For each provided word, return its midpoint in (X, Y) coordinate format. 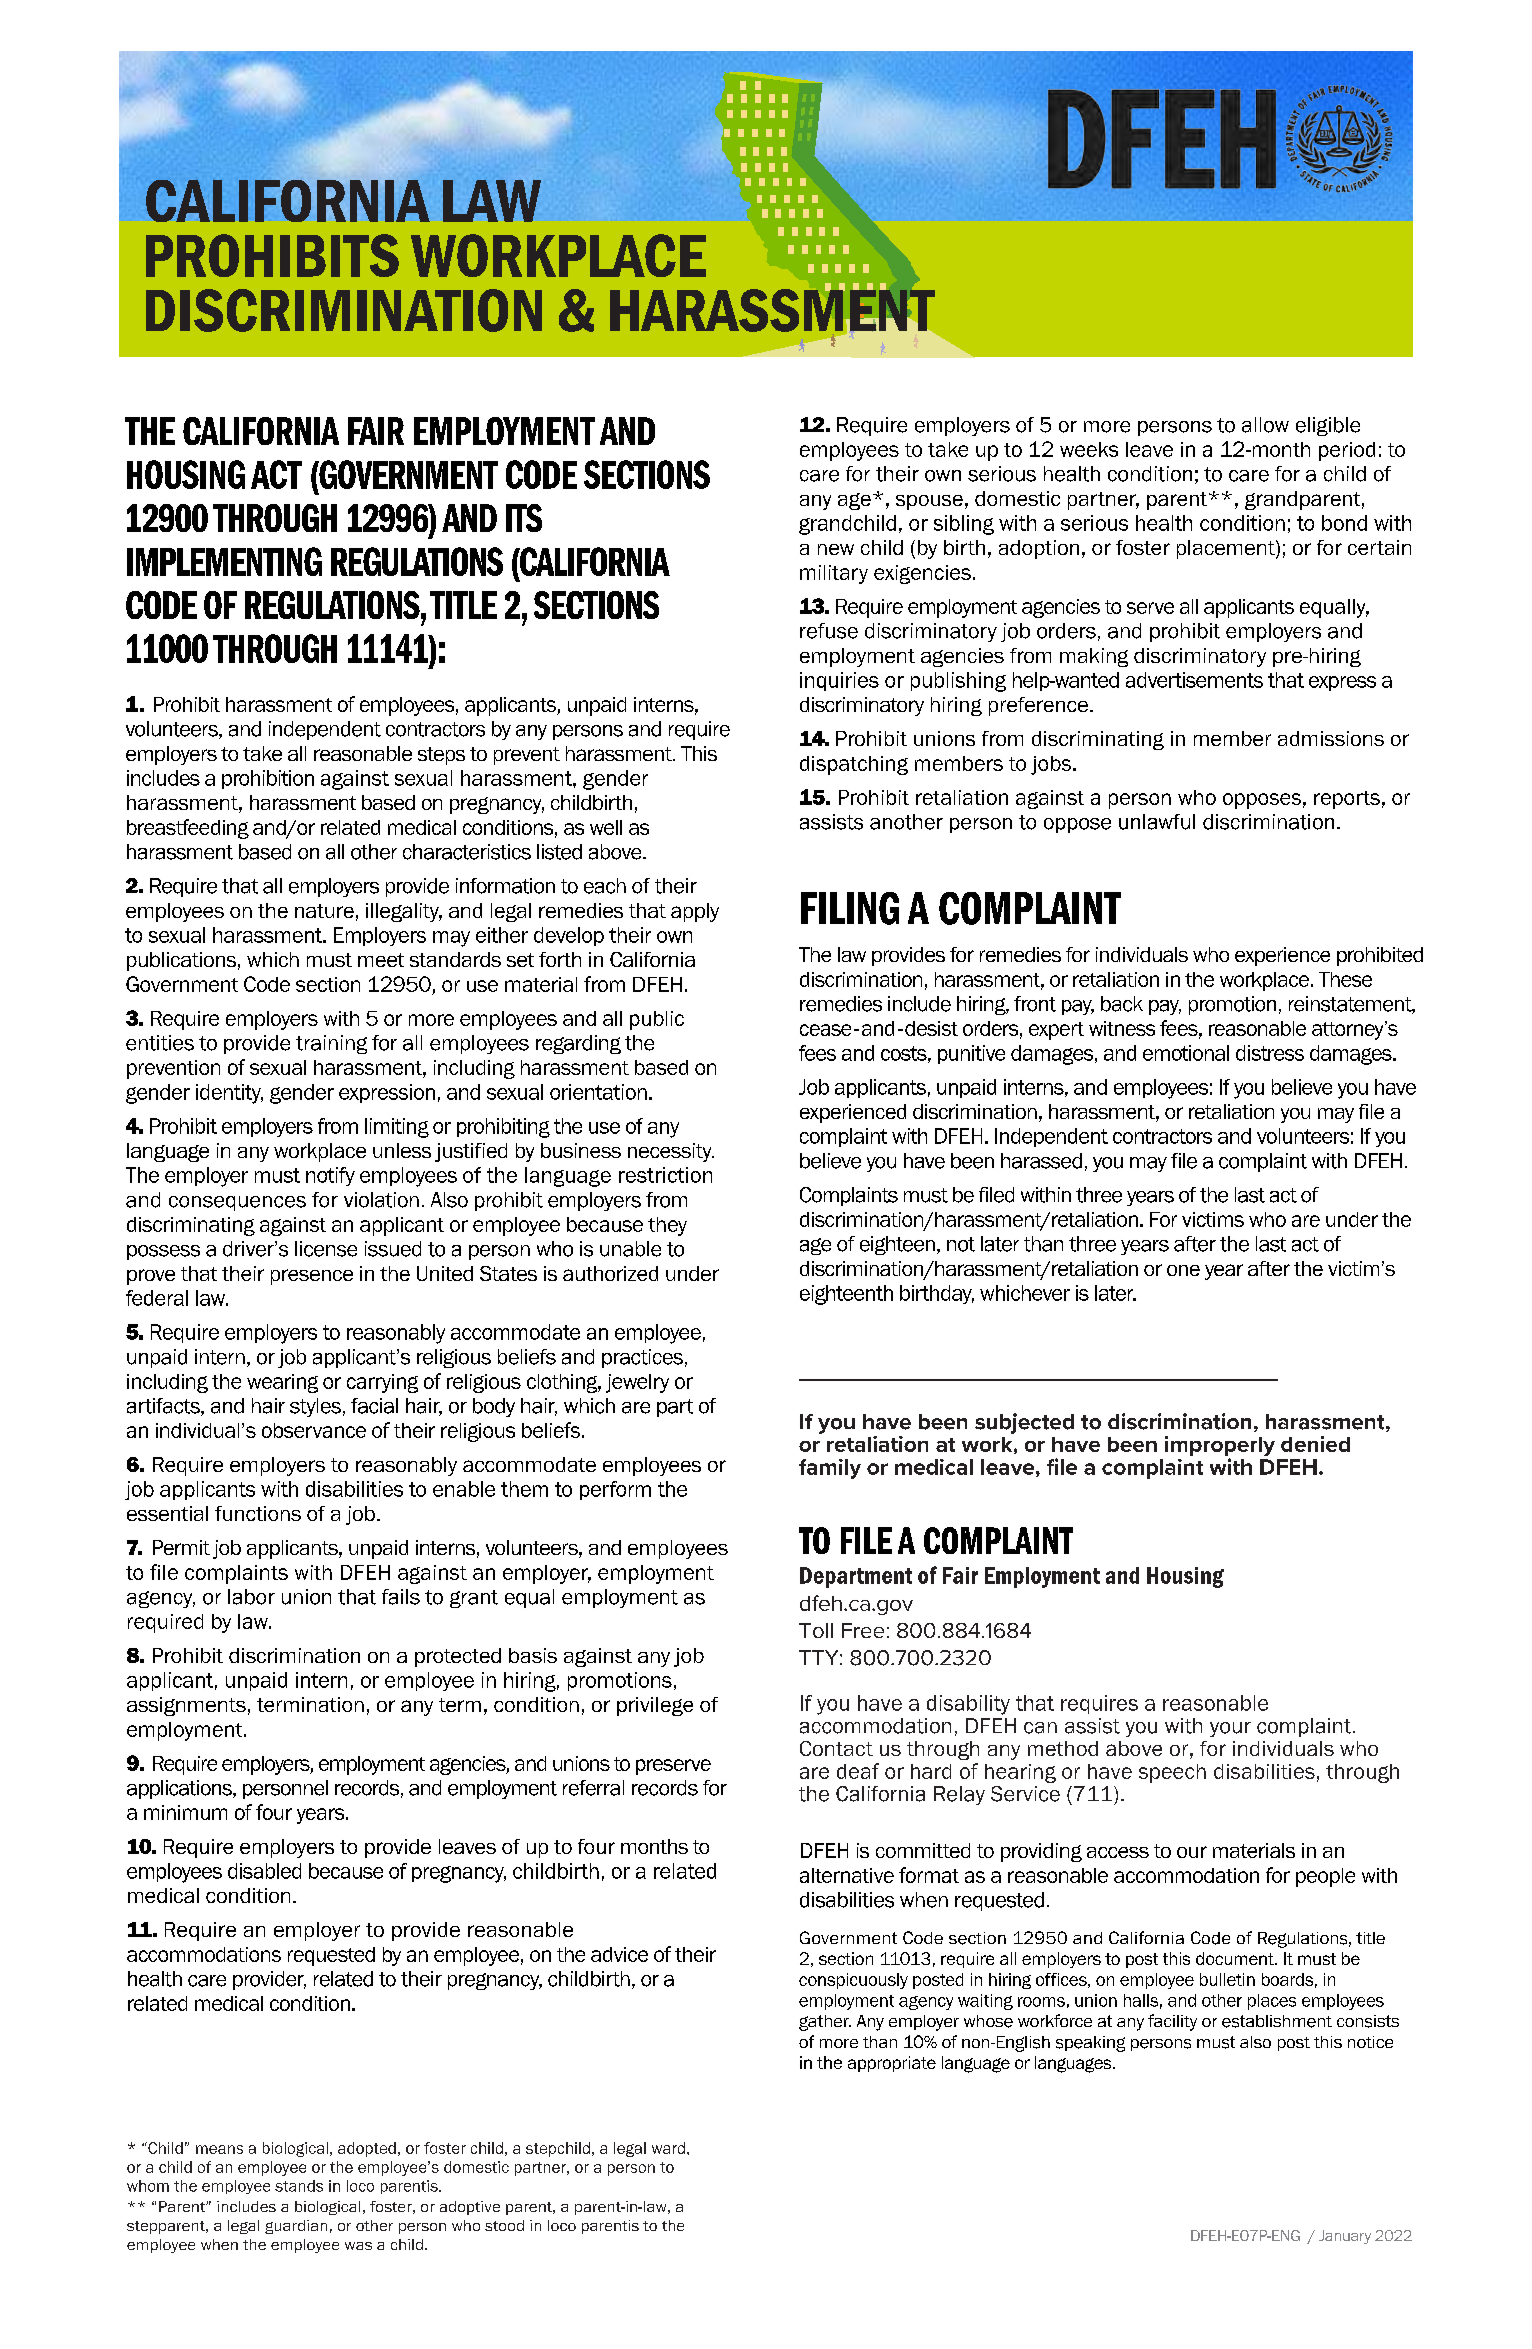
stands (299, 2186)
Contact (836, 1748)
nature (324, 911)
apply (695, 912)
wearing (282, 1383)
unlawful (1157, 822)
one (1183, 1270)
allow (1265, 425)
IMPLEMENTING (224, 561)
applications (180, 1789)
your (1230, 1729)
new (836, 549)
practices (642, 1358)
